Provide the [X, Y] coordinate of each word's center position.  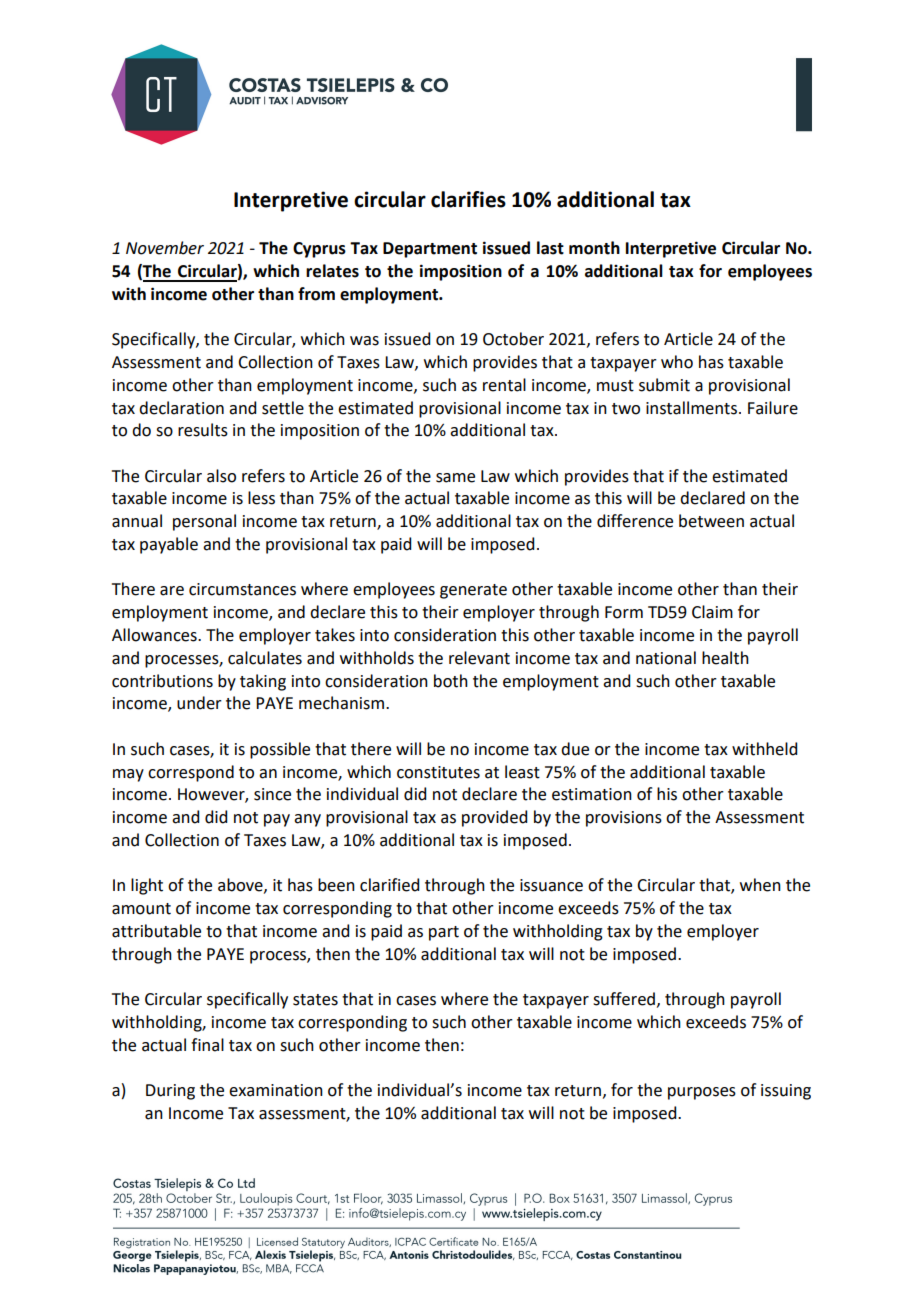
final [207, 1045]
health [725, 658]
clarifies [468, 199]
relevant [479, 658]
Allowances [155, 635]
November [165, 248]
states [315, 1000]
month [594, 248]
